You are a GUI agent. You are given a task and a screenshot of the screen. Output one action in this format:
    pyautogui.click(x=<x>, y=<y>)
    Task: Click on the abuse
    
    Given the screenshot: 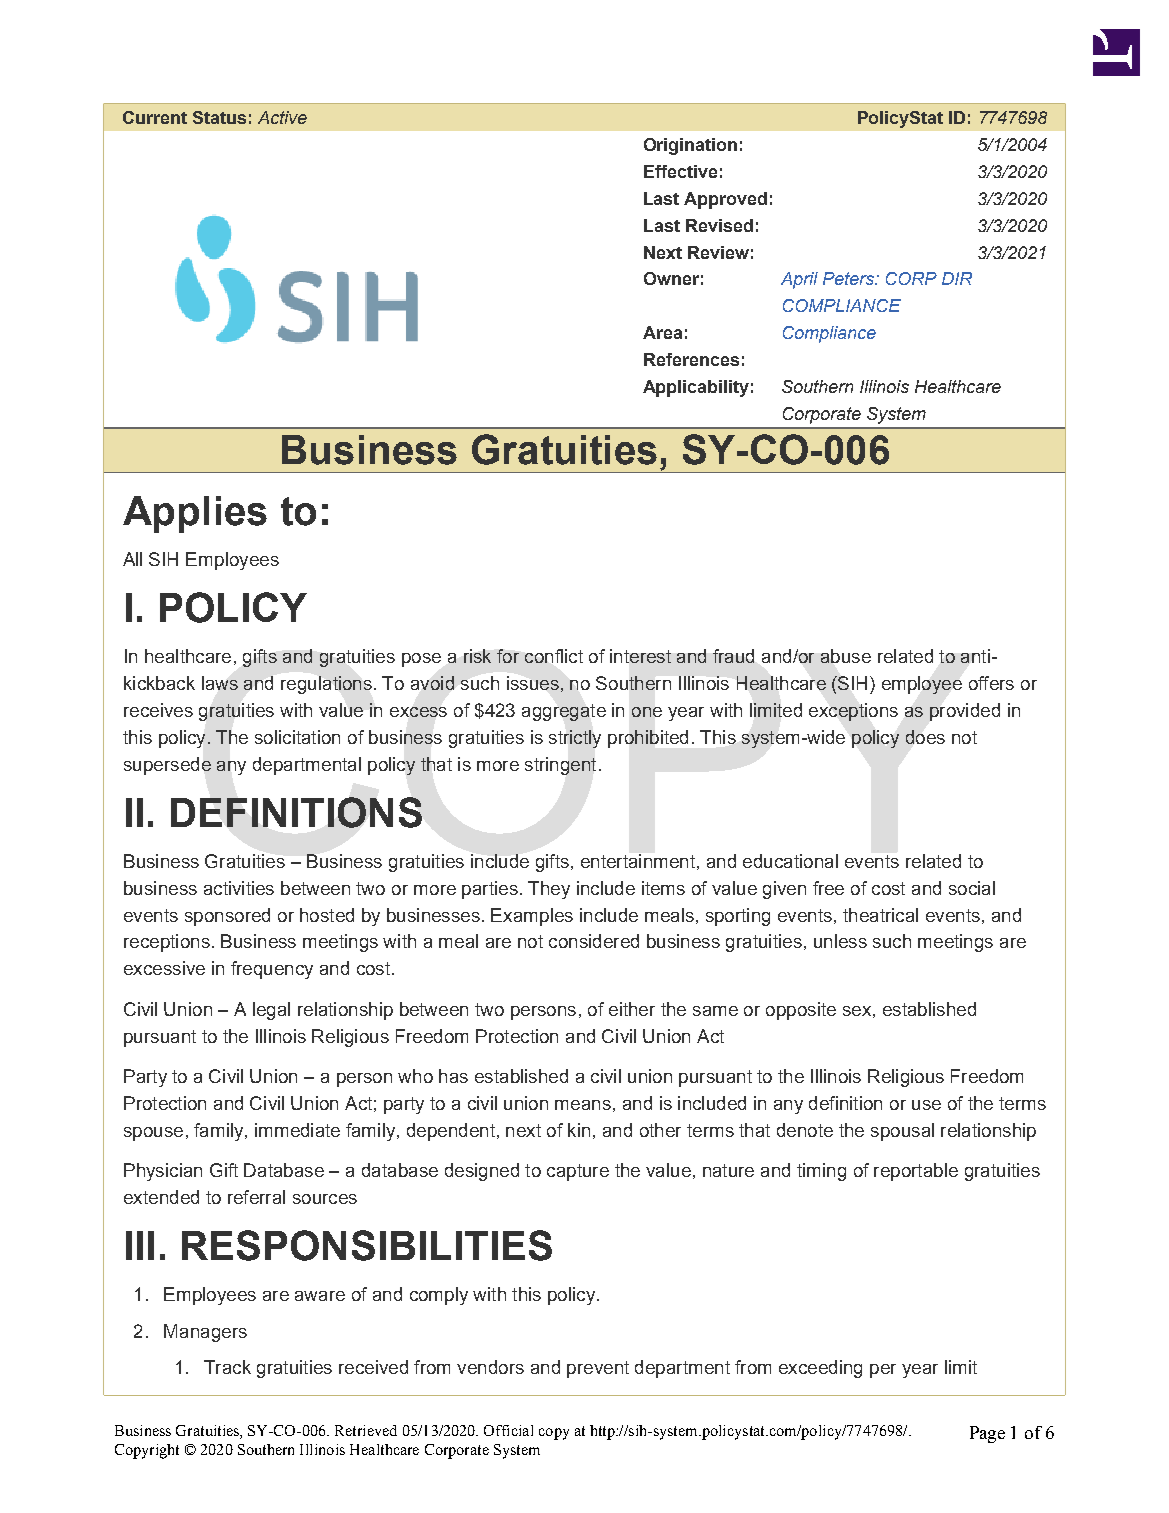 What is the action you would take?
    pyautogui.click(x=846, y=656)
